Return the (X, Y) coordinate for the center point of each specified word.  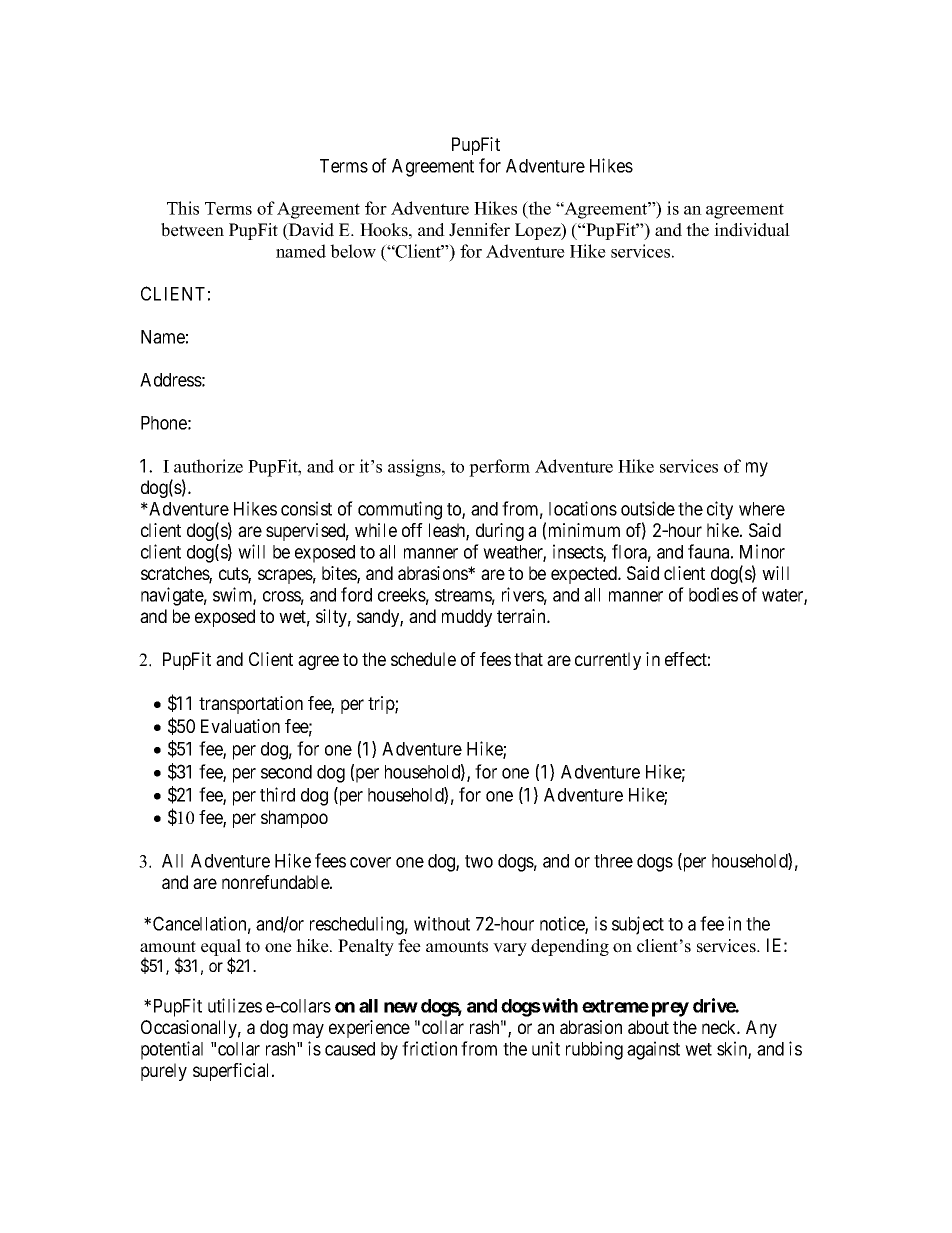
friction (429, 1048)
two (479, 861)
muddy (467, 618)
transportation (251, 705)
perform (499, 468)
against (653, 1050)
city (720, 510)
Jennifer (479, 230)
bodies (713, 594)
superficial (233, 1072)
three (613, 861)
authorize (208, 466)
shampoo (294, 819)
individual (752, 230)
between (192, 230)
